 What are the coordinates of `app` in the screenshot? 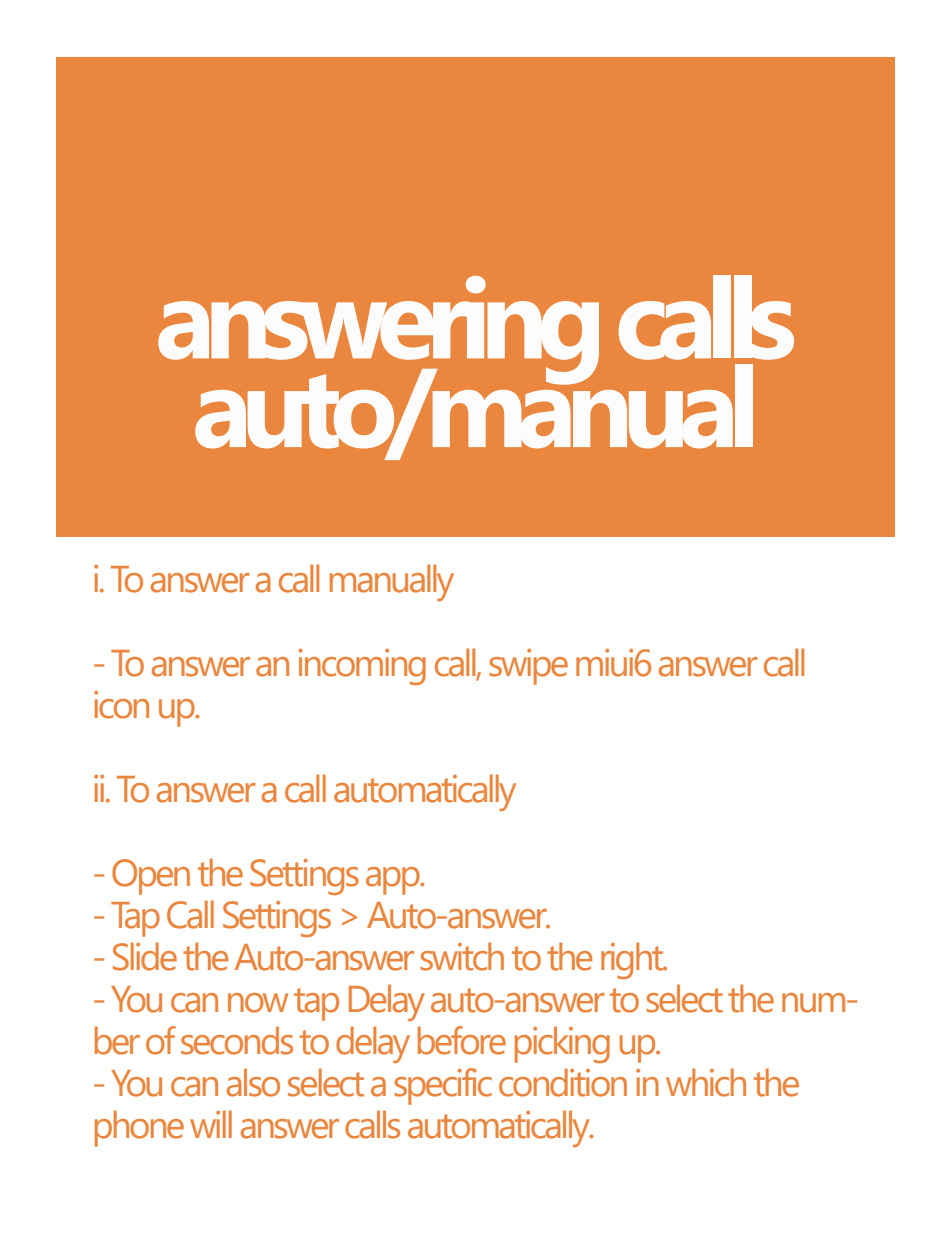 It's located at (394, 881).
